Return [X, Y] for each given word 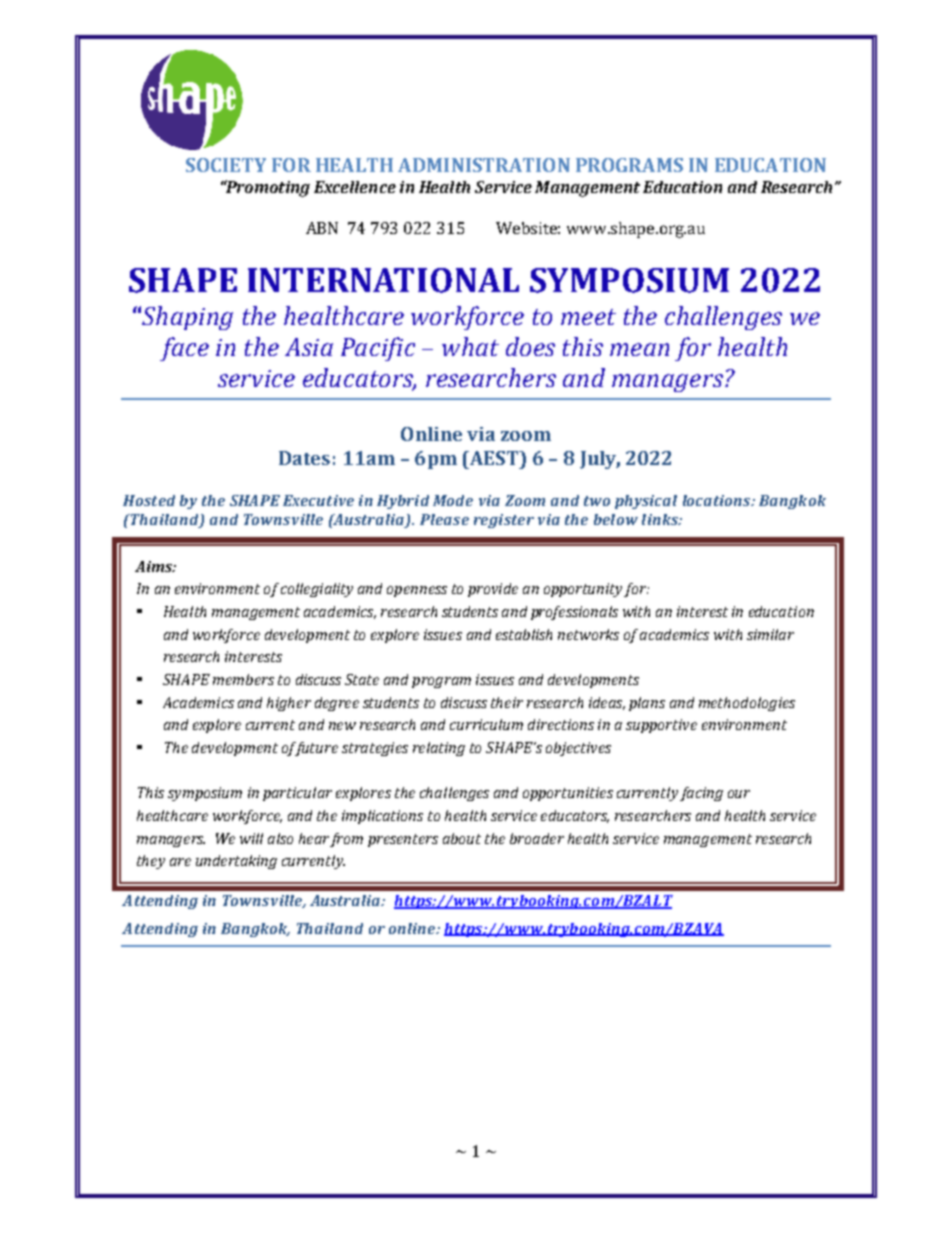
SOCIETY [226, 165]
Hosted [149, 500]
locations [718, 500]
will [251, 838]
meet [588, 317]
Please [444, 519]
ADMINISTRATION [484, 165]
